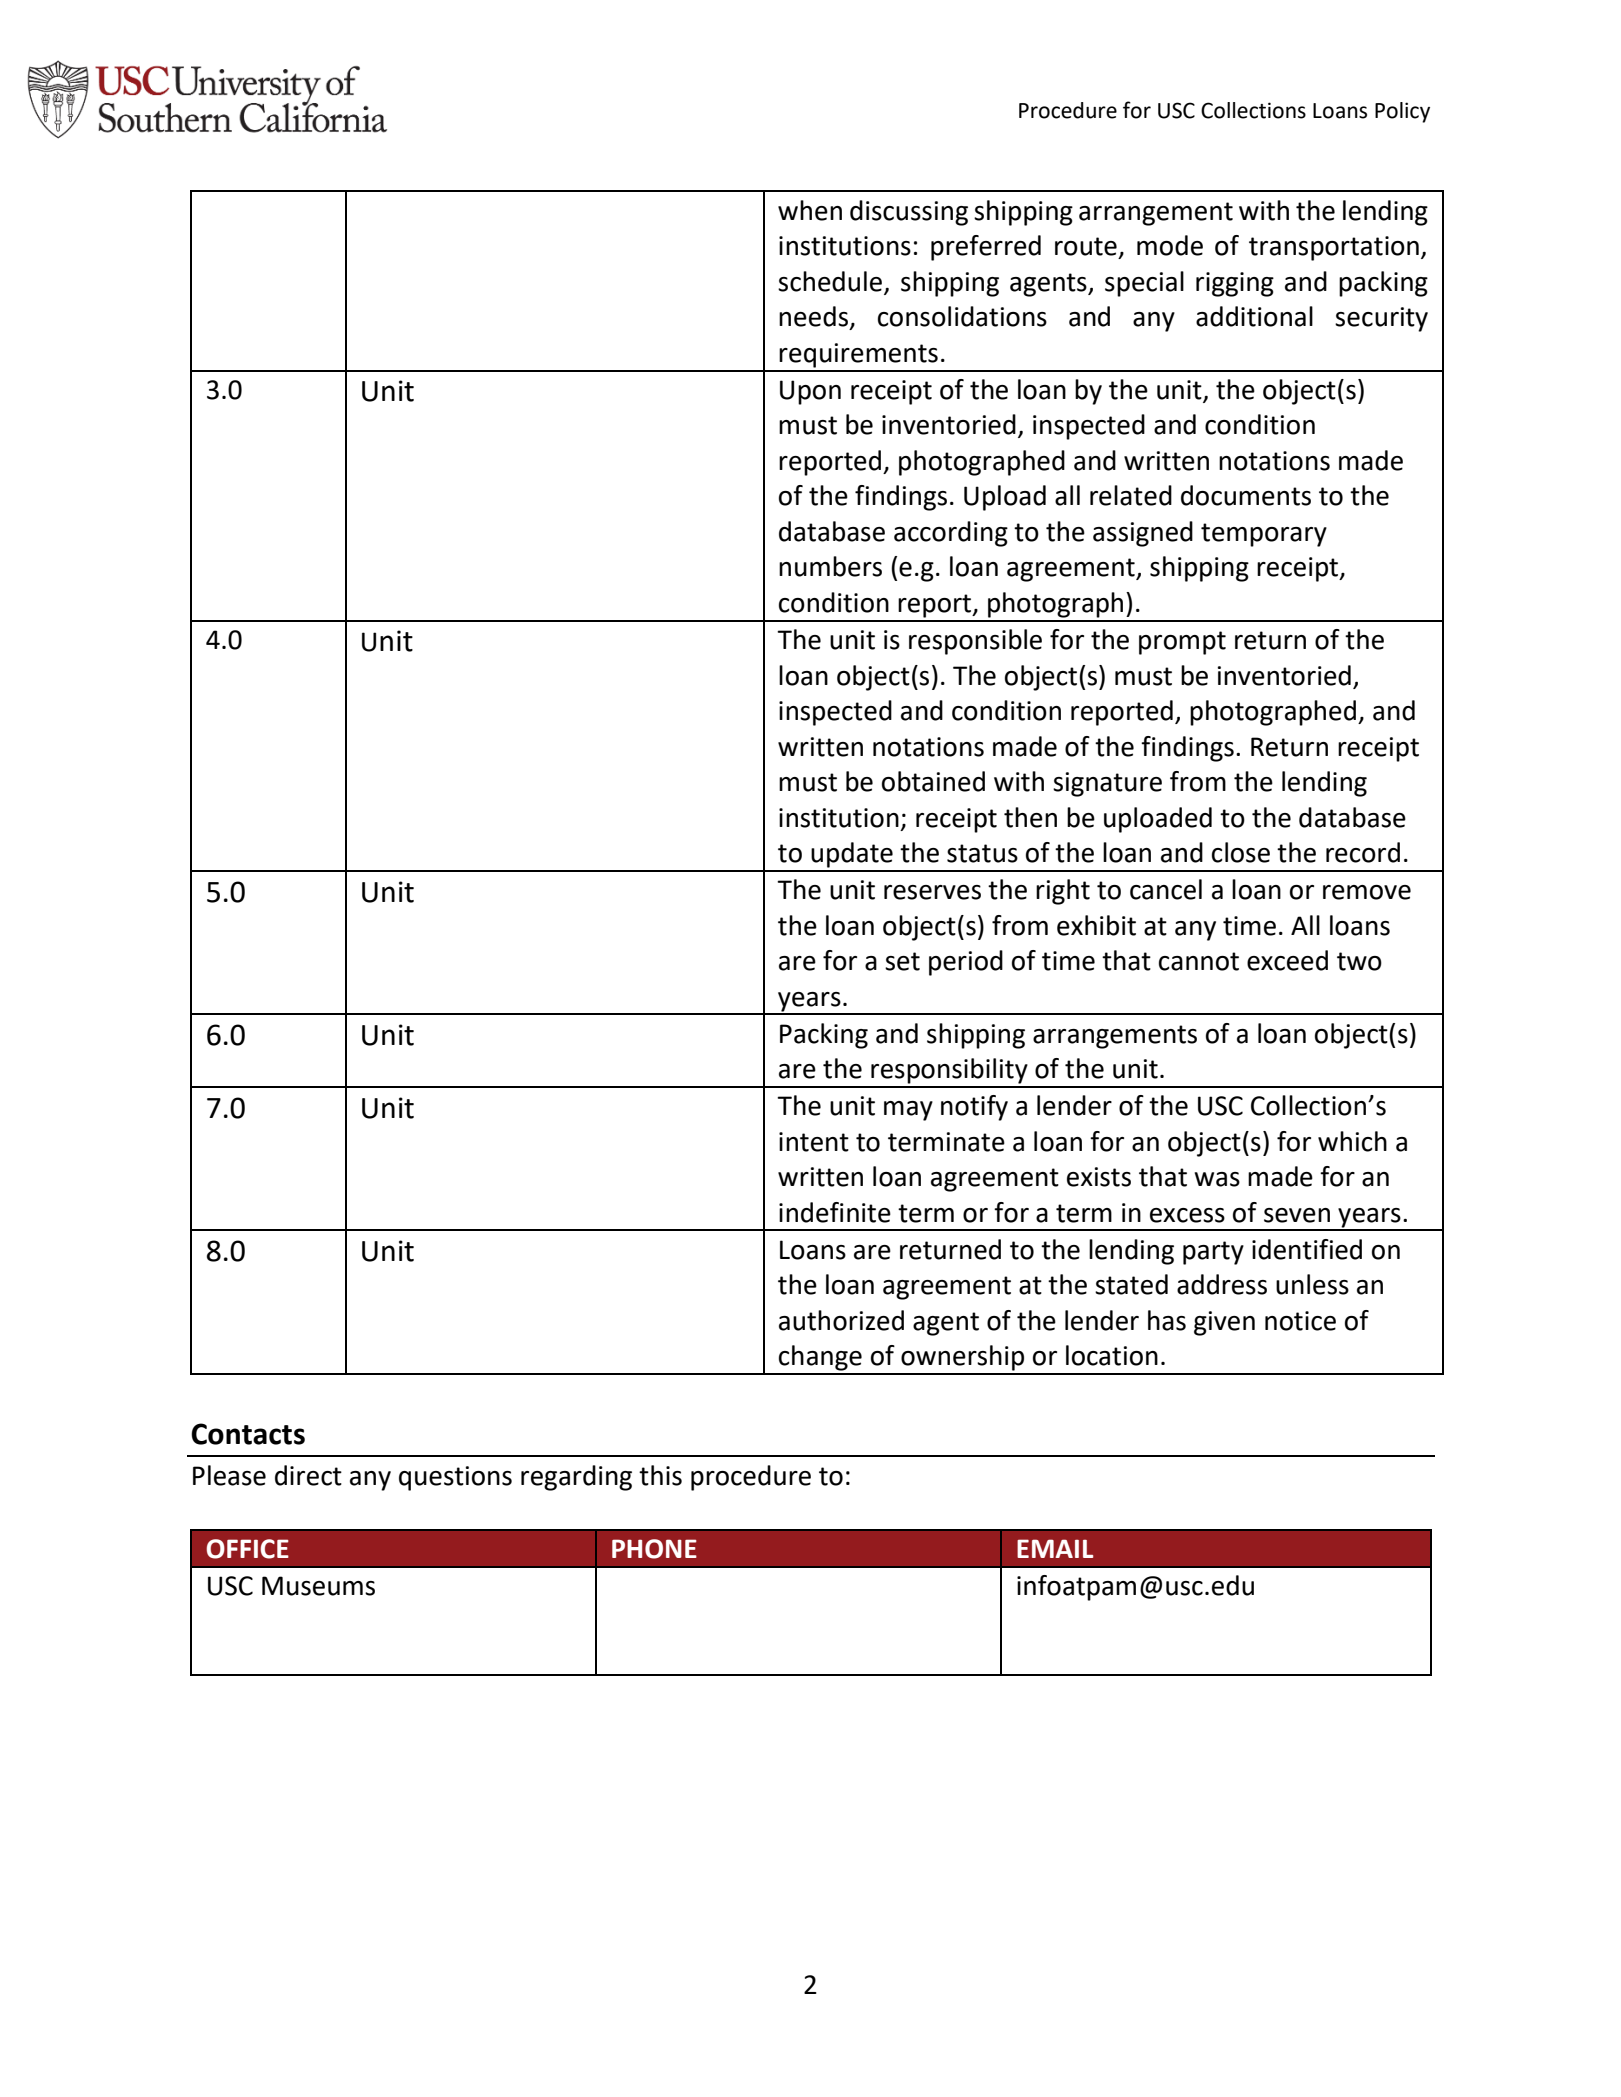  What do you see at coordinates (830, 566) in the document?
I see `numbers` at bounding box center [830, 566].
